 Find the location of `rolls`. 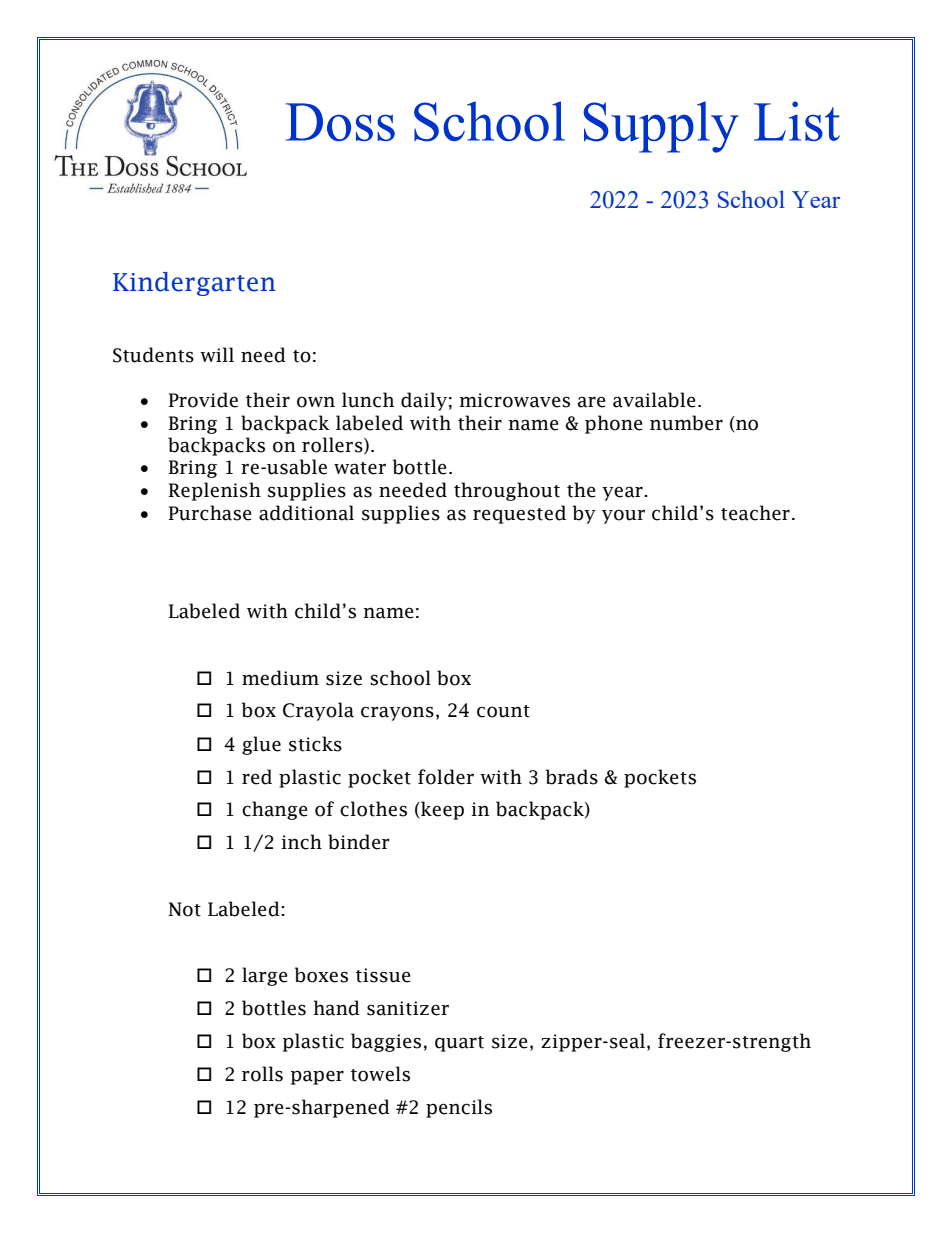

rolls is located at coordinates (262, 1074).
